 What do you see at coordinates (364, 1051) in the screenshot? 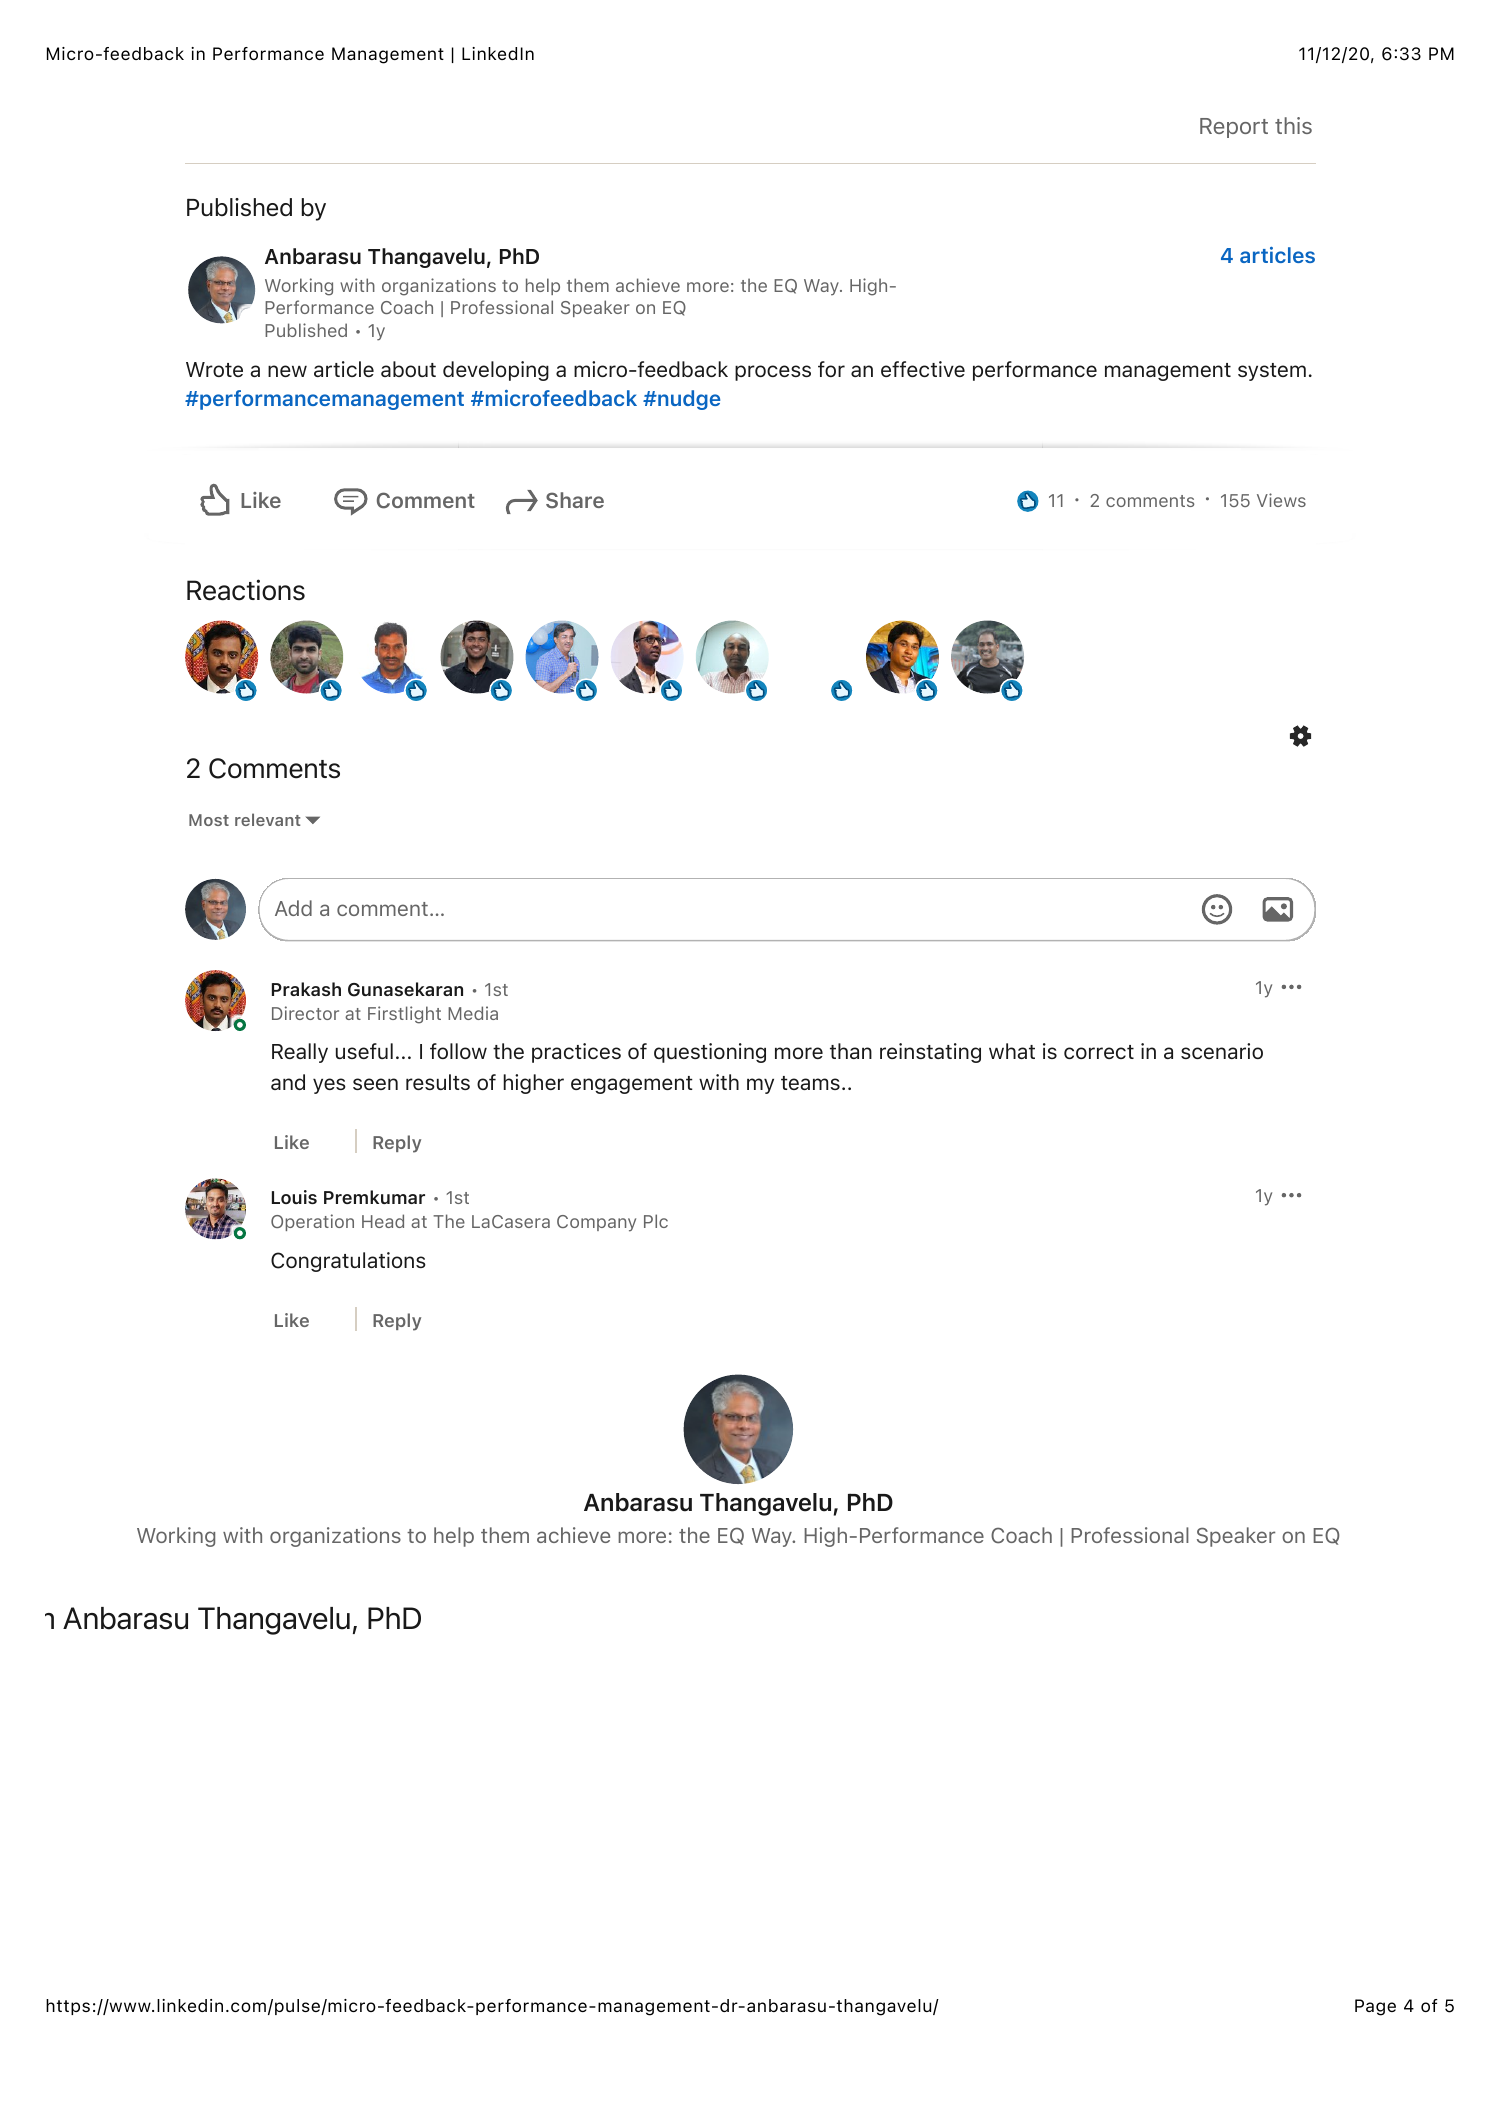
I see `useful` at bounding box center [364, 1051].
